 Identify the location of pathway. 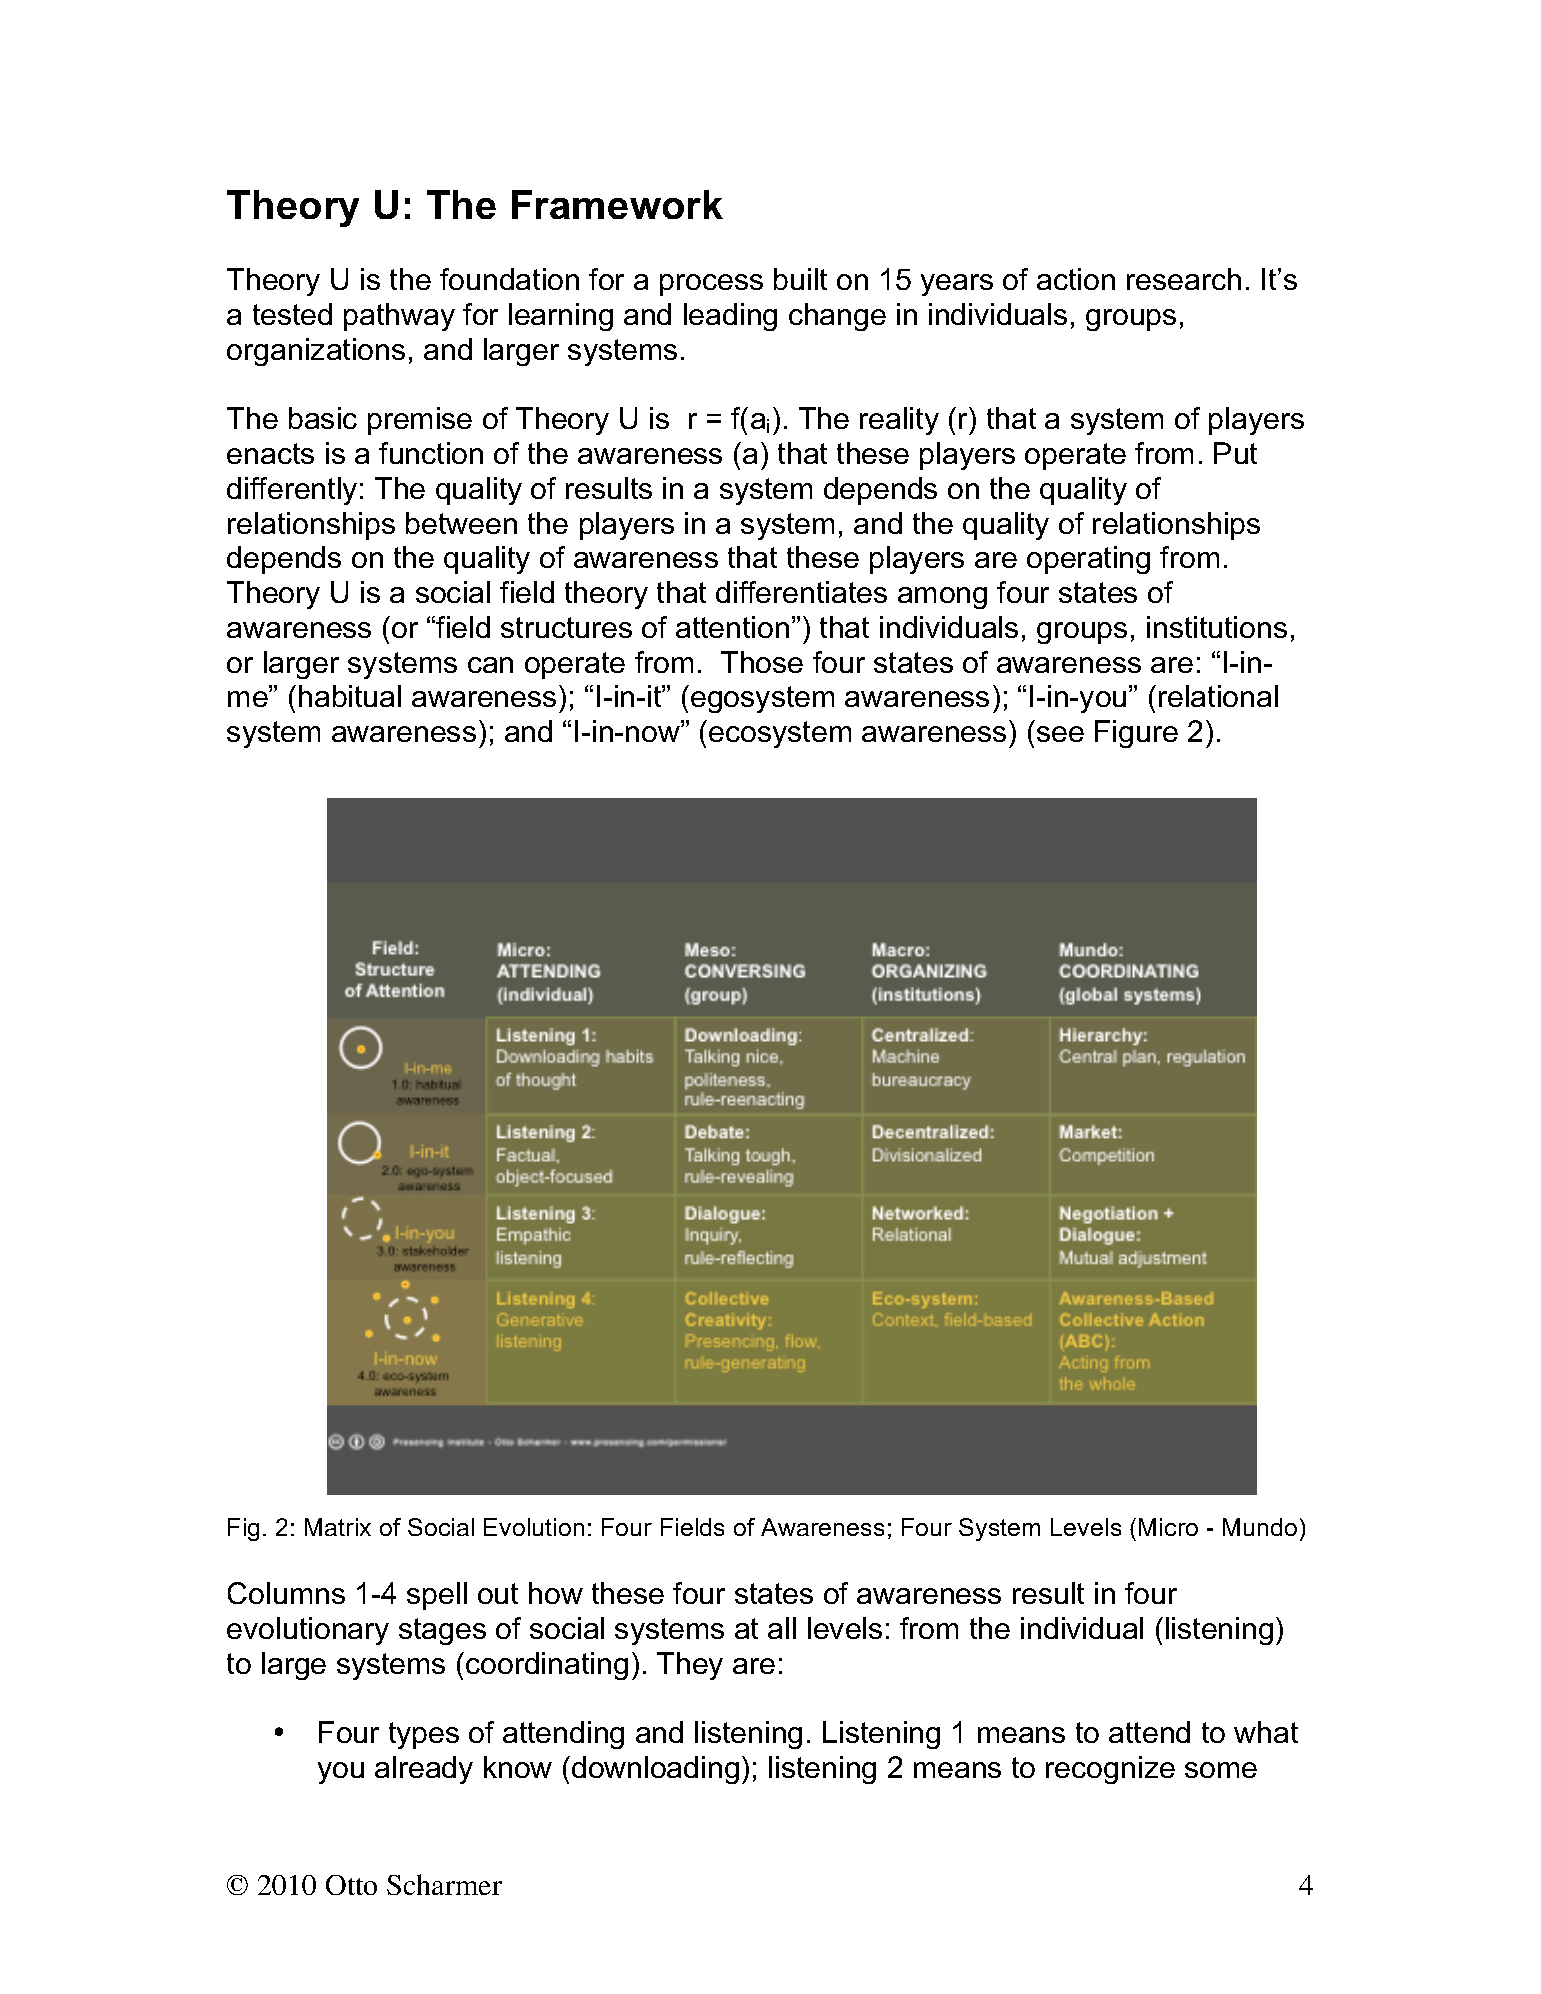
(399, 317).
